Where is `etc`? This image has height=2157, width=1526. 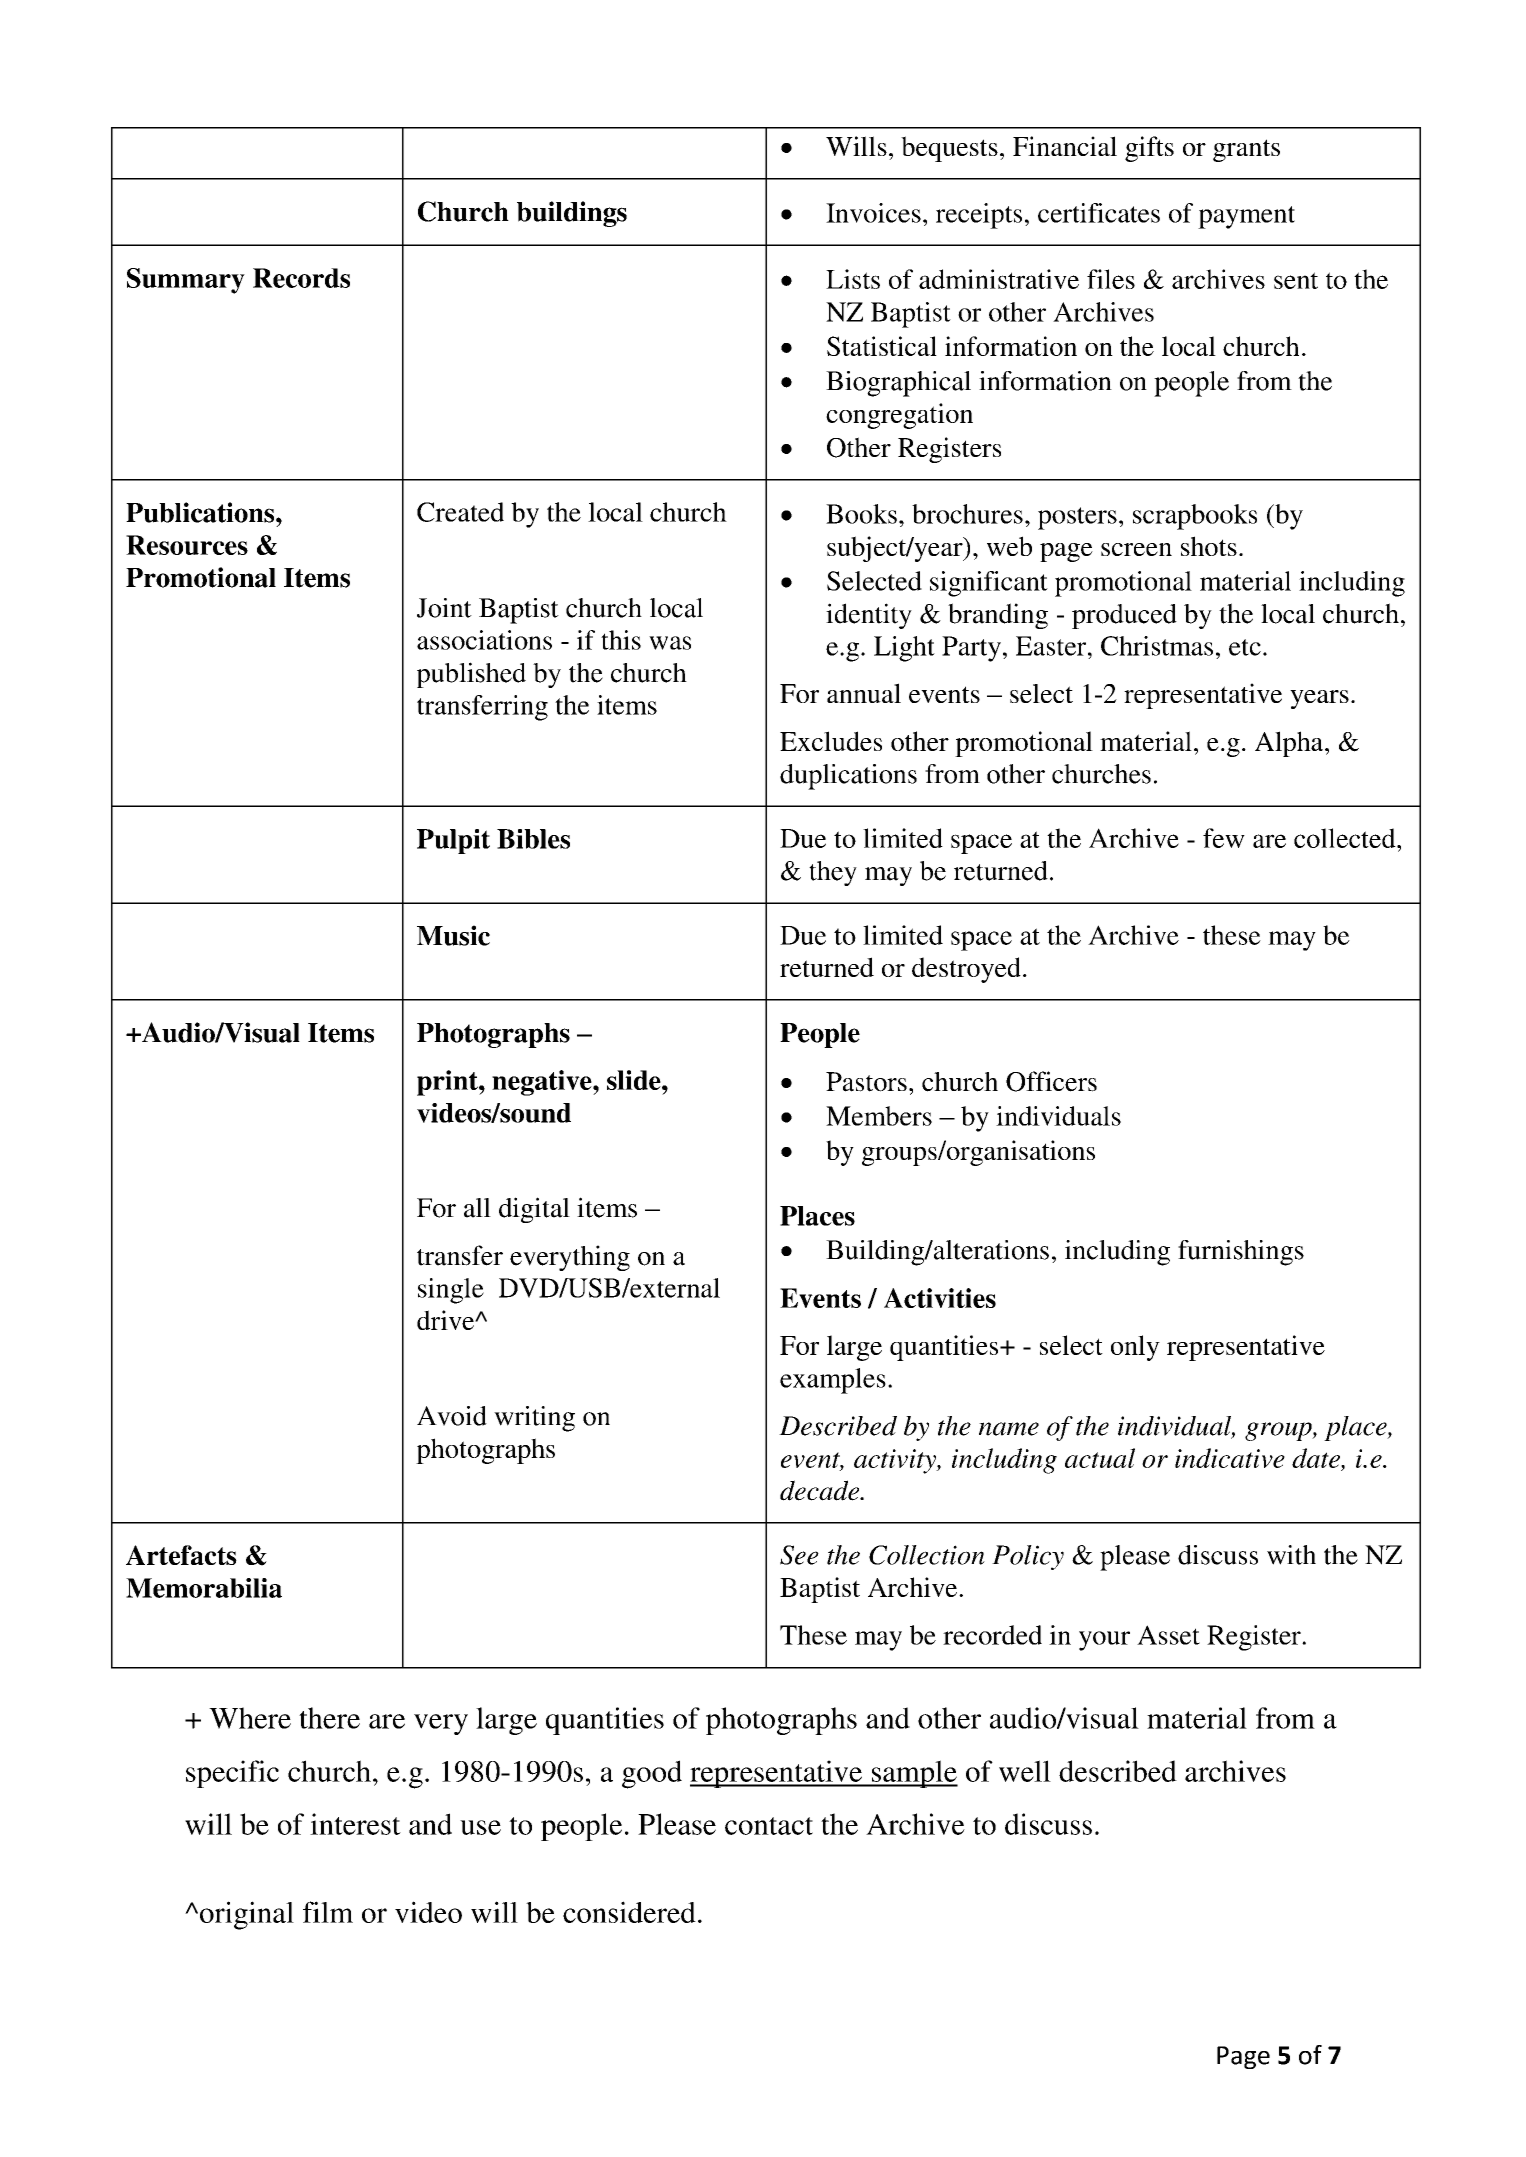 etc is located at coordinates (1245, 647).
